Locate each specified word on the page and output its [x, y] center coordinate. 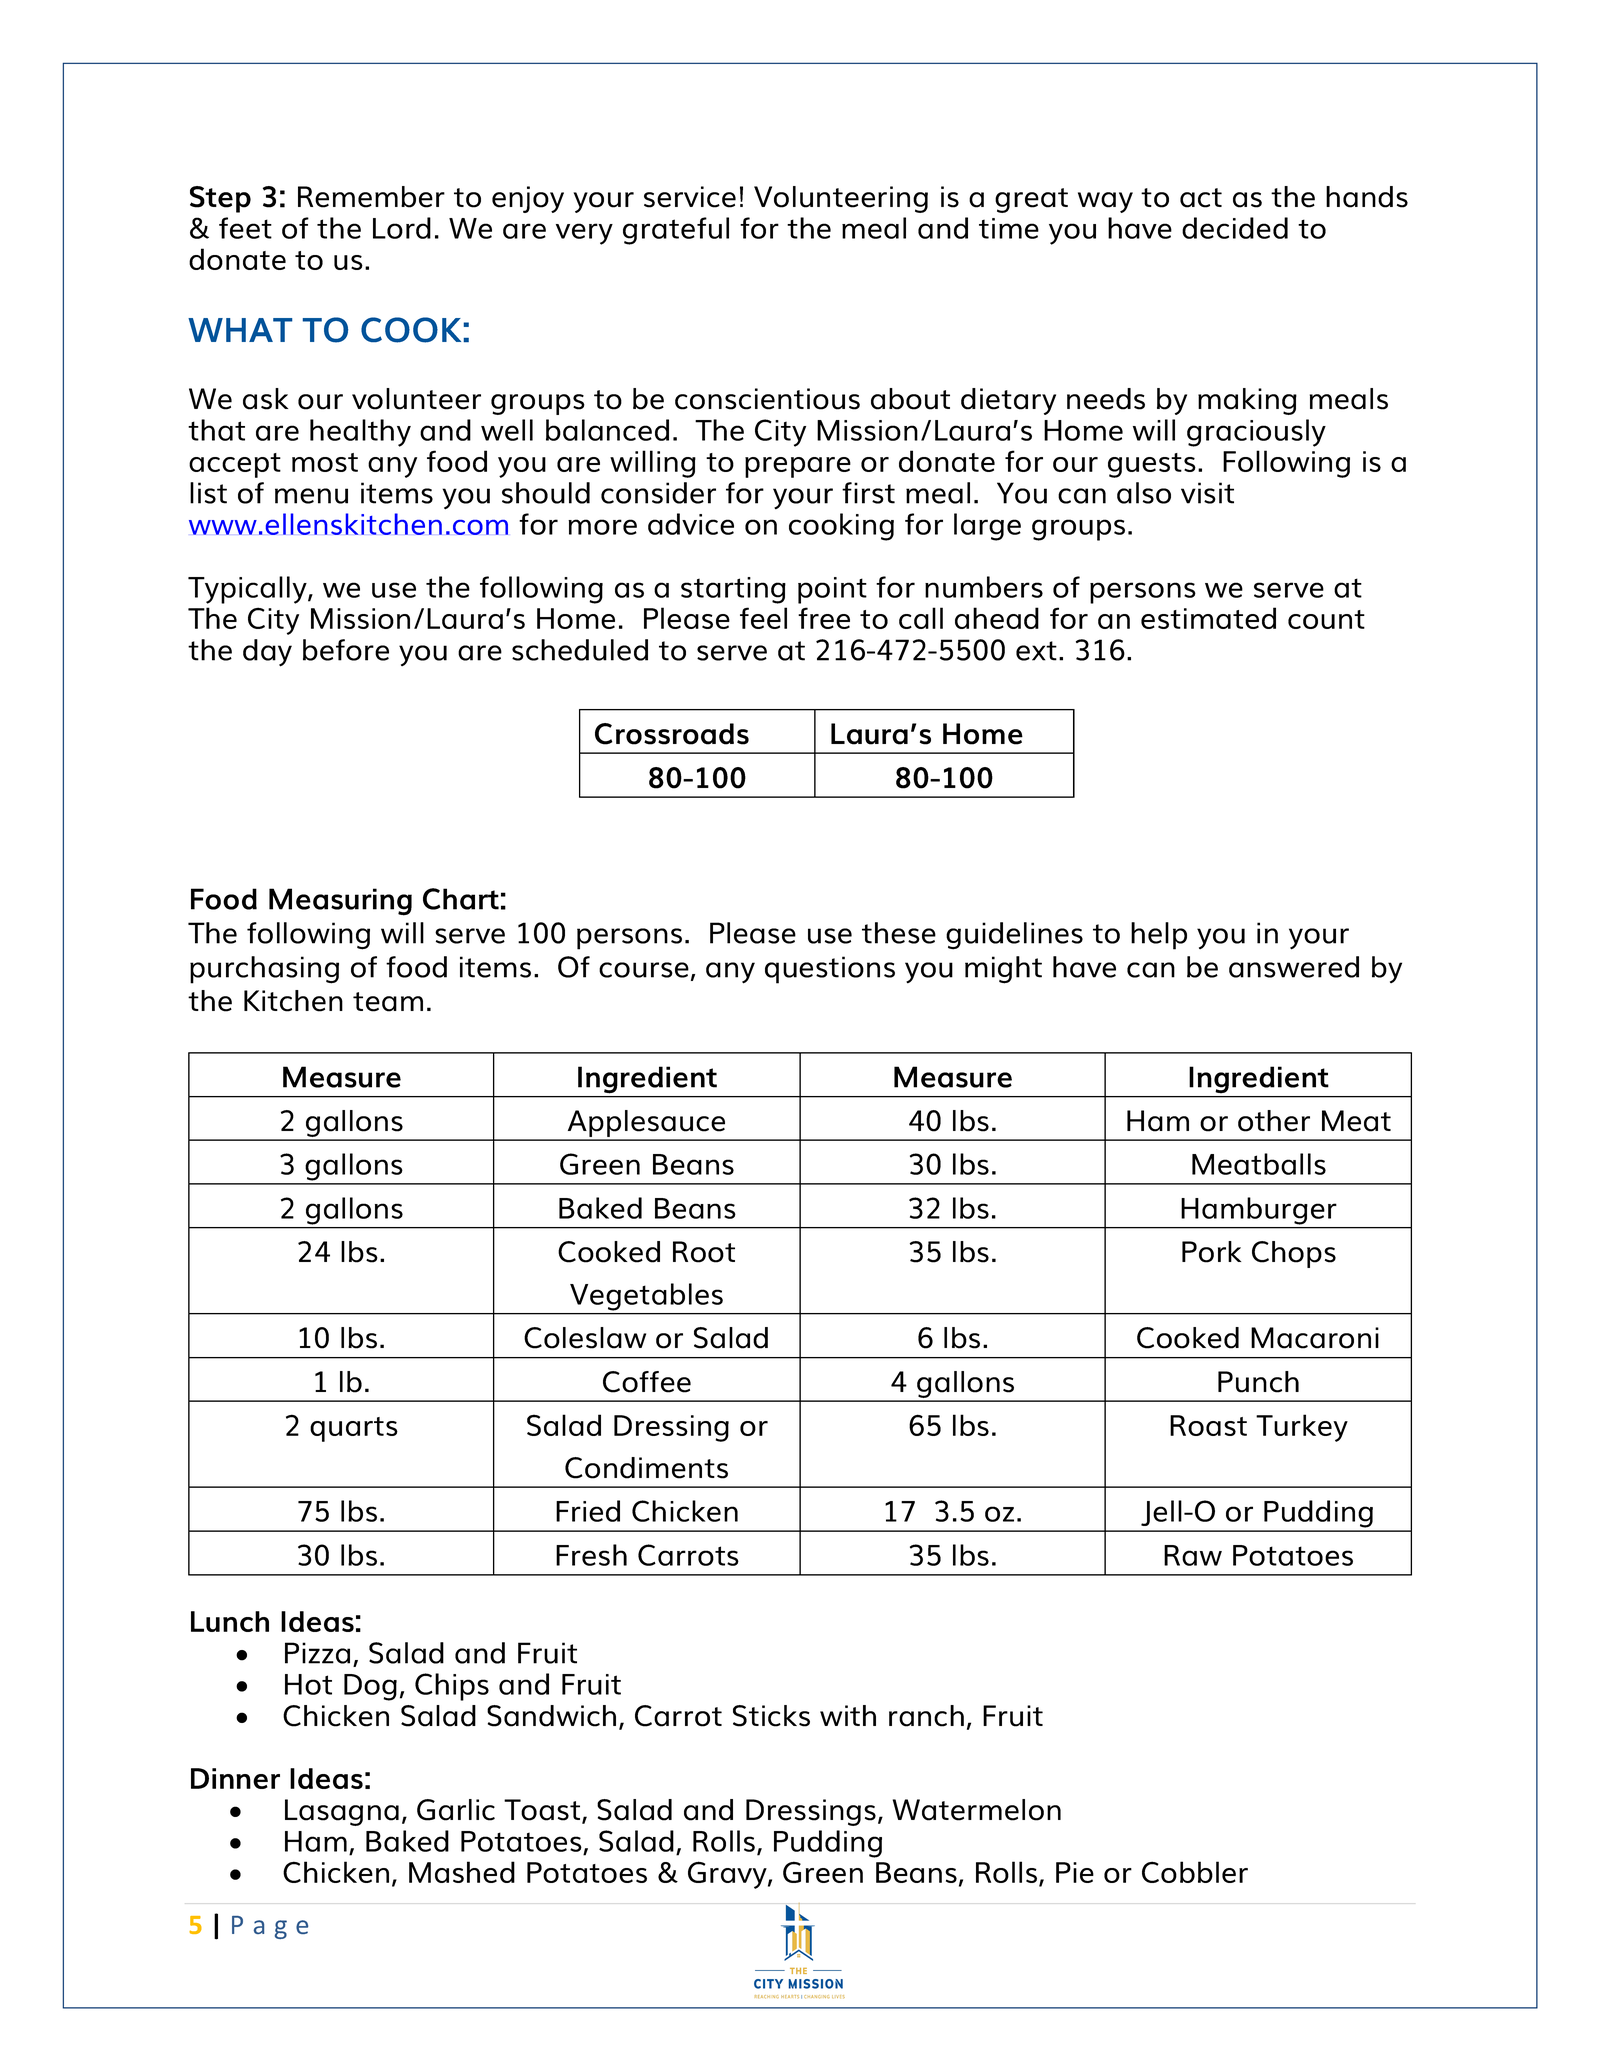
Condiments [646, 1468]
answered [1294, 967]
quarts [354, 1429]
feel [763, 618]
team [388, 1002]
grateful [676, 231]
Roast [1208, 1425]
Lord [402, 228]
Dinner [235, 1778]
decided [1235, 228]
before [346, 650]
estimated [1208, 618]
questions [830, 970]
